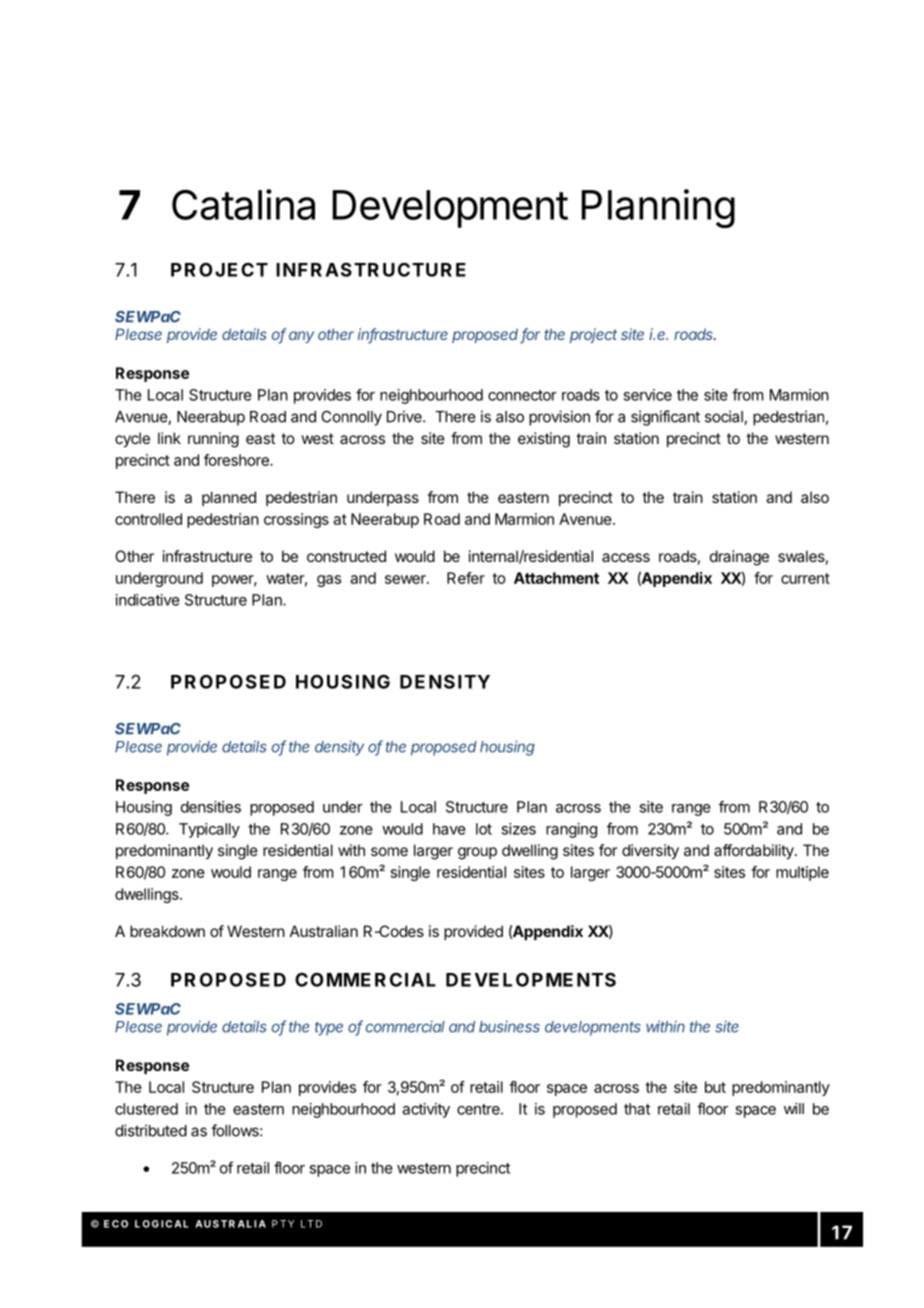 Image resolution: width=924 pixels, height=1308 pixels. Describe the element at coordinates (167, 931) in the image. I see `breakdown` at that location.
